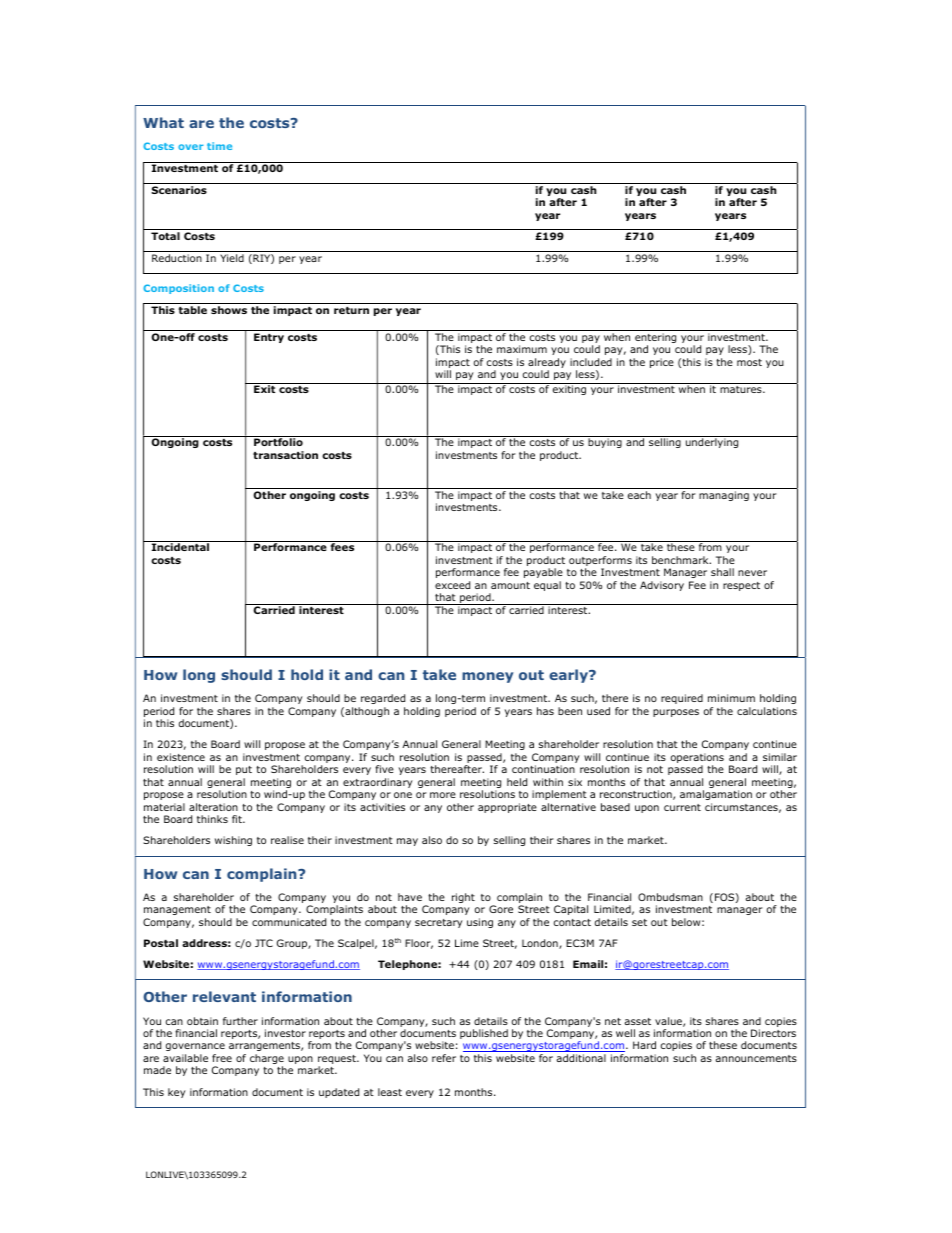 Image resolution: width=952 pixels, height=1233 pixels. I want to click on free, so click(222, 1058).
